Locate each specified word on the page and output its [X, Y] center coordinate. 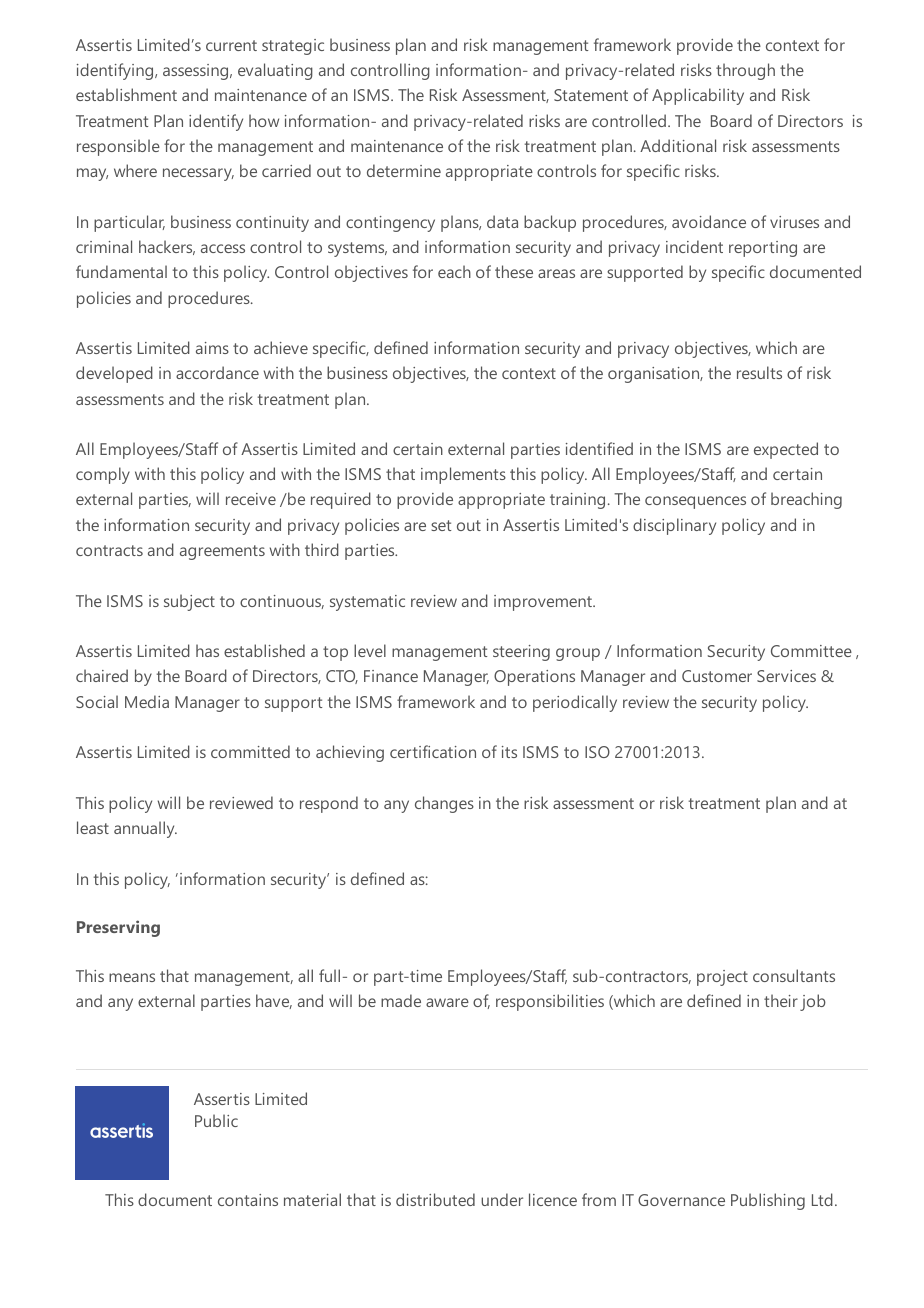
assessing [197, 72]
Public [216, 1120]
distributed [435, 1199]
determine [404, 170]
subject [189, 602]
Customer [717, 676]
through [745, 71]
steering [521, 653]
